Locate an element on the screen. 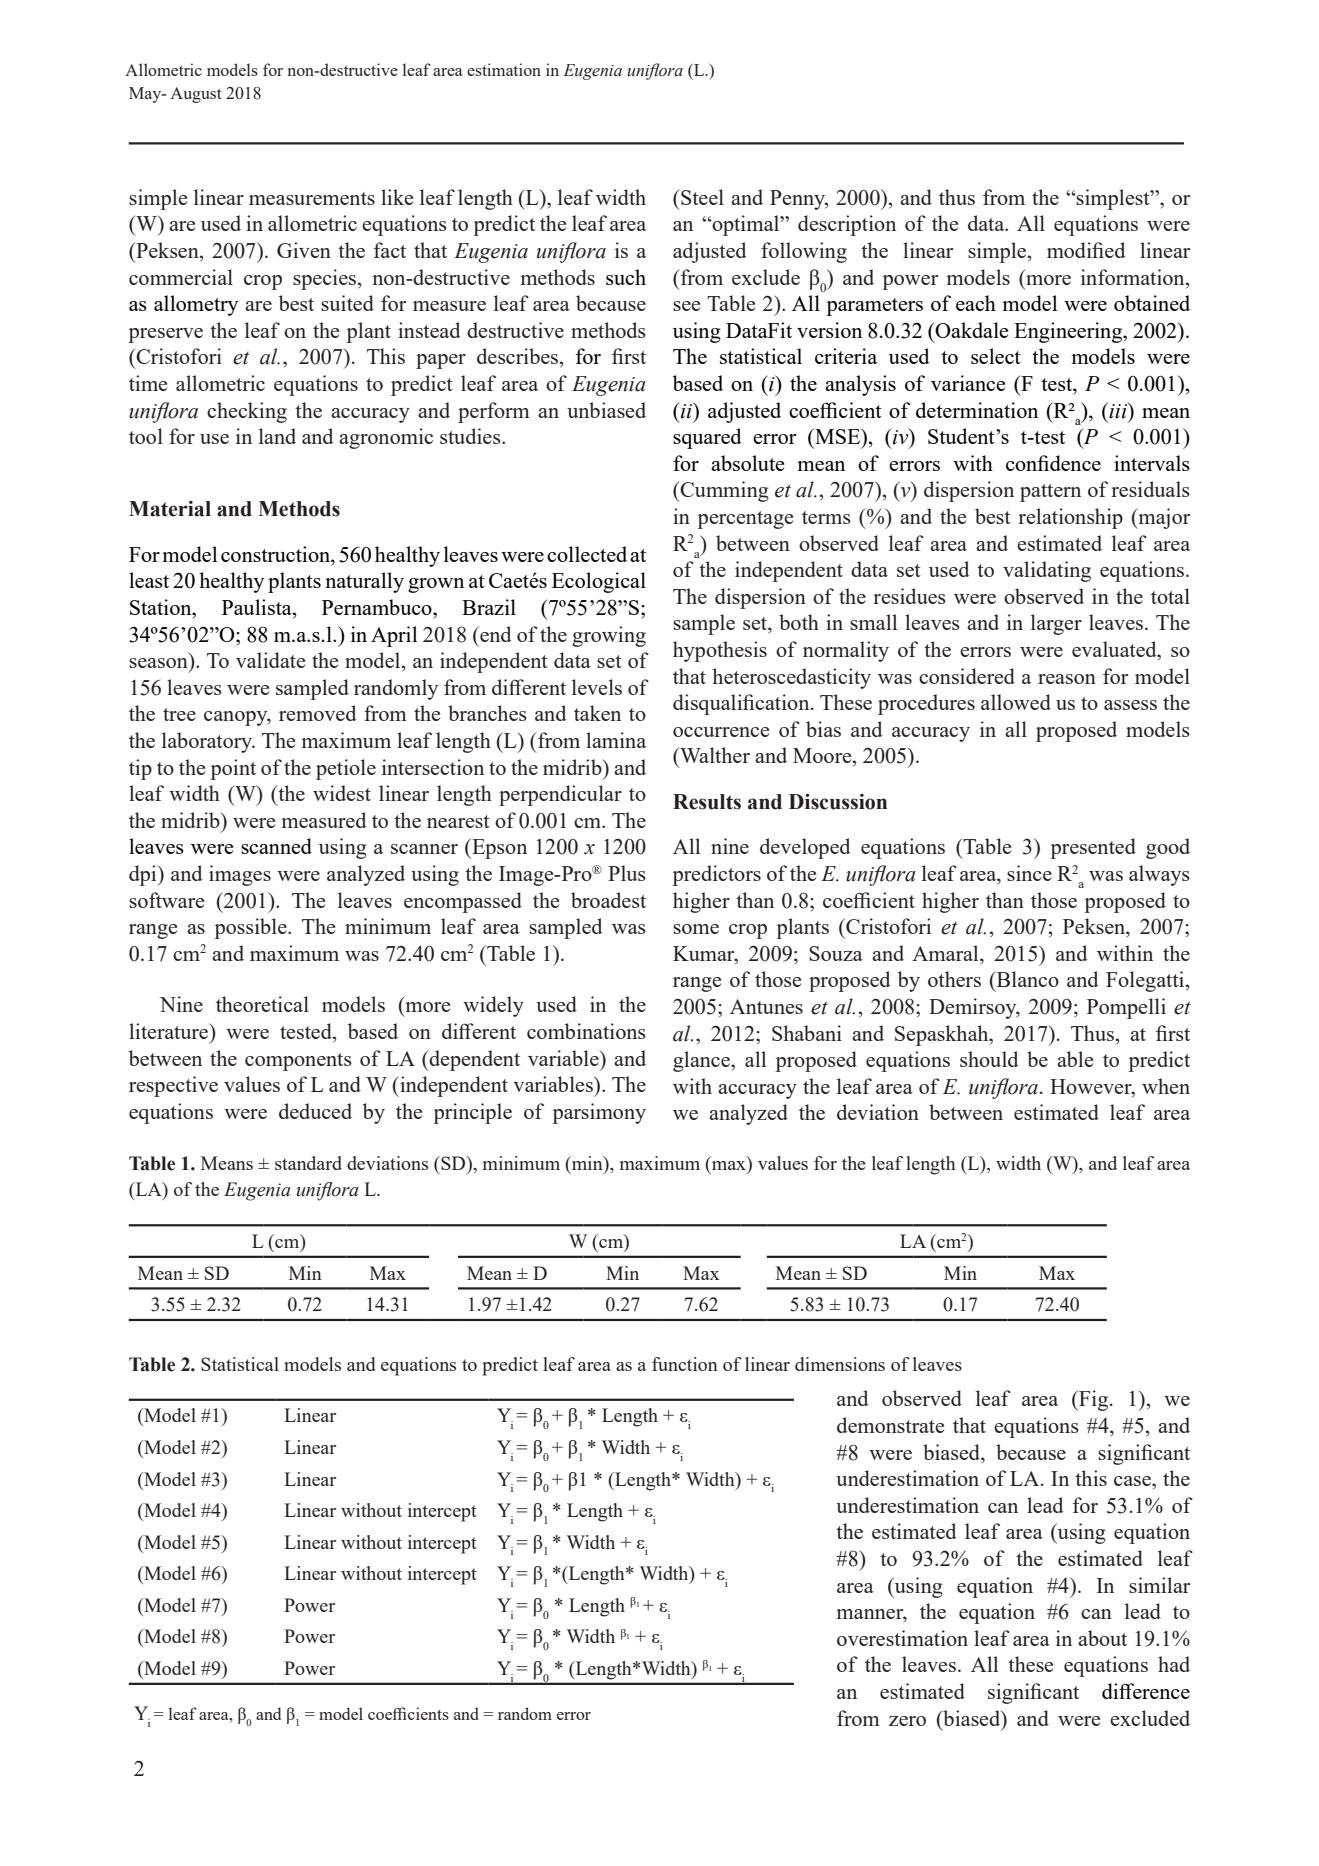 The height and width of the screenshot is (1866, 1319). modified is located at coordinates (1086, 250).
